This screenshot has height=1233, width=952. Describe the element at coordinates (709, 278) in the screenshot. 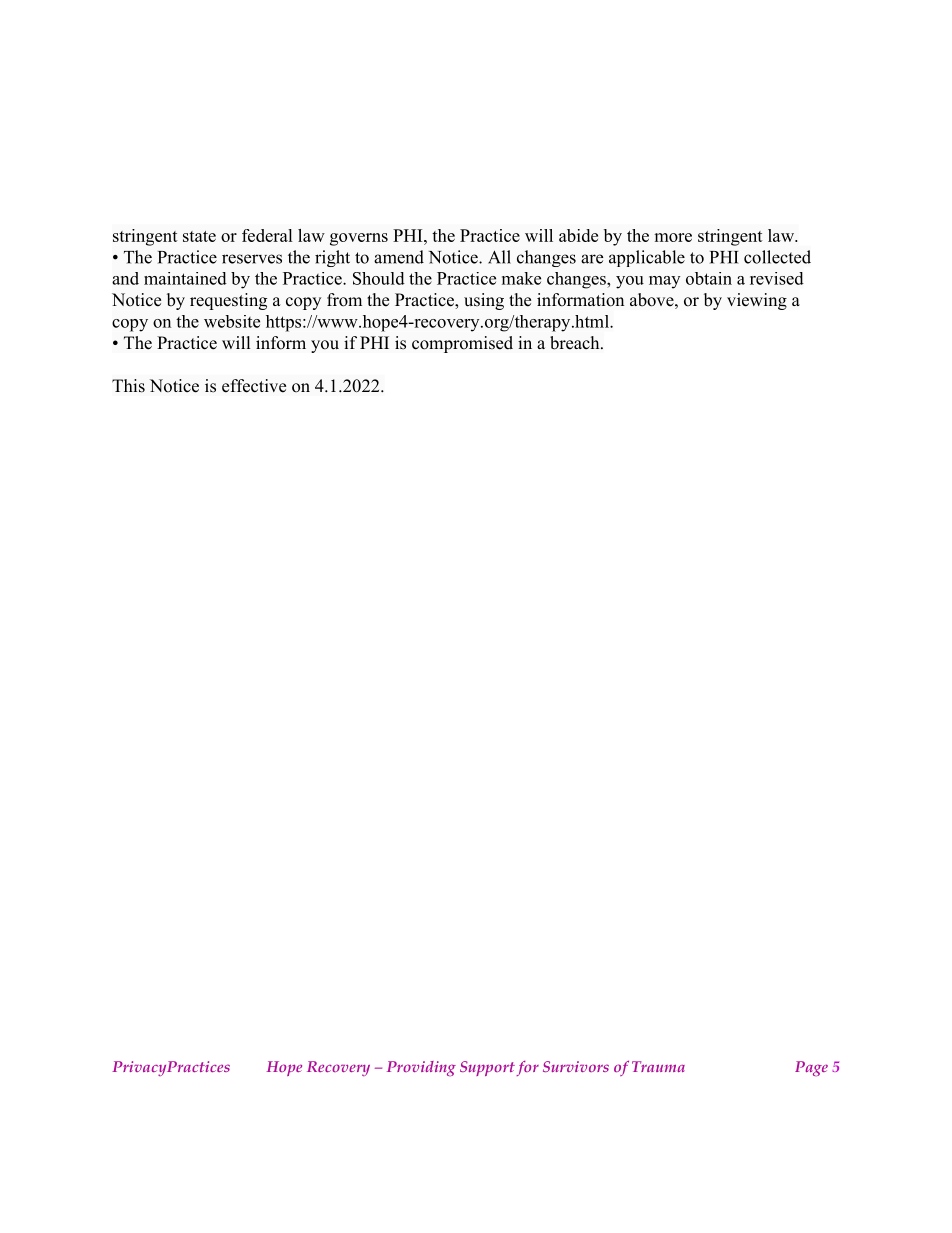

I see `obtain` at that location.
